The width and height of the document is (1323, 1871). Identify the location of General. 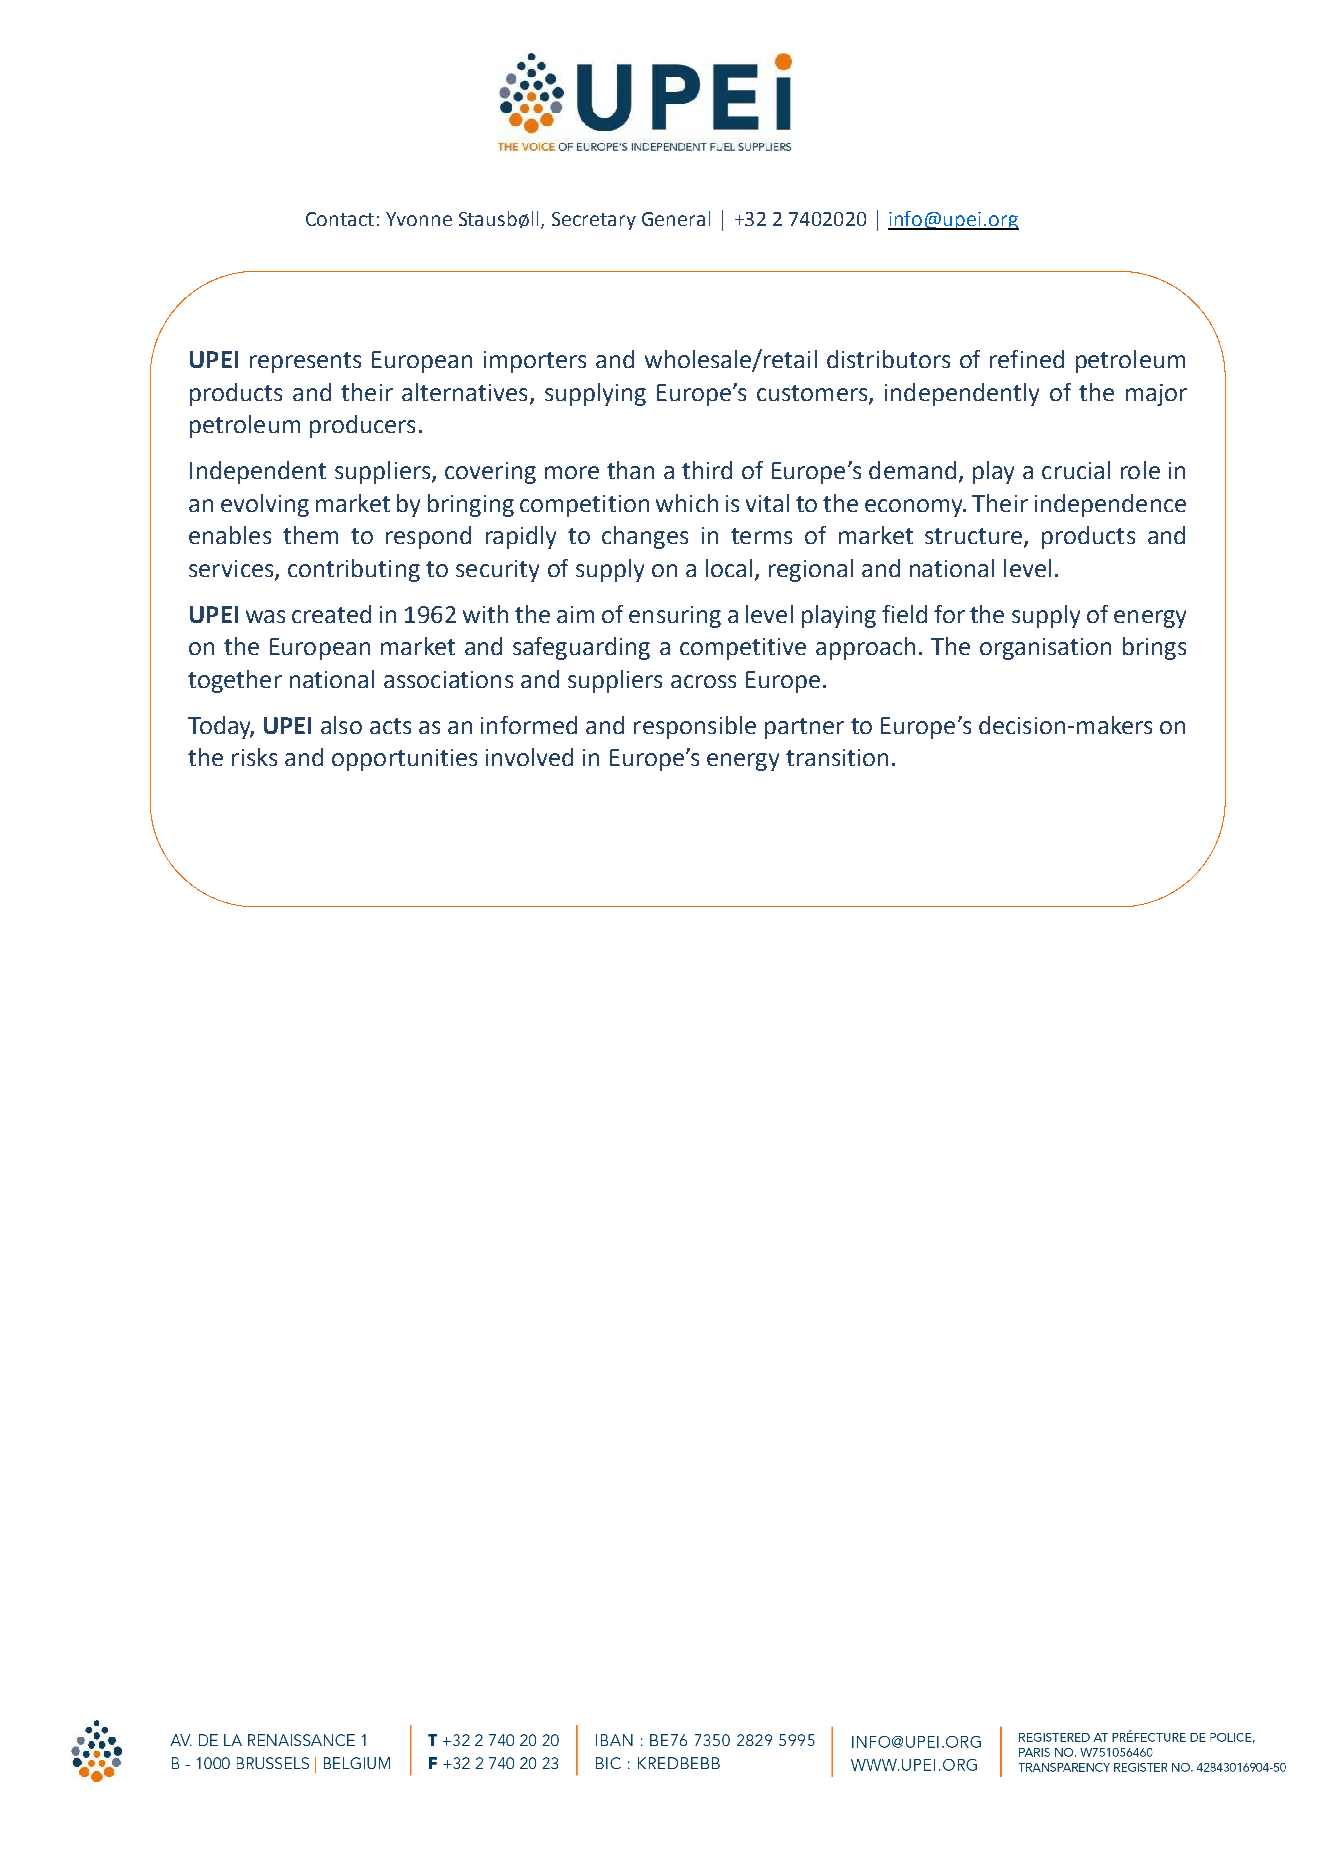
(676, 218).
